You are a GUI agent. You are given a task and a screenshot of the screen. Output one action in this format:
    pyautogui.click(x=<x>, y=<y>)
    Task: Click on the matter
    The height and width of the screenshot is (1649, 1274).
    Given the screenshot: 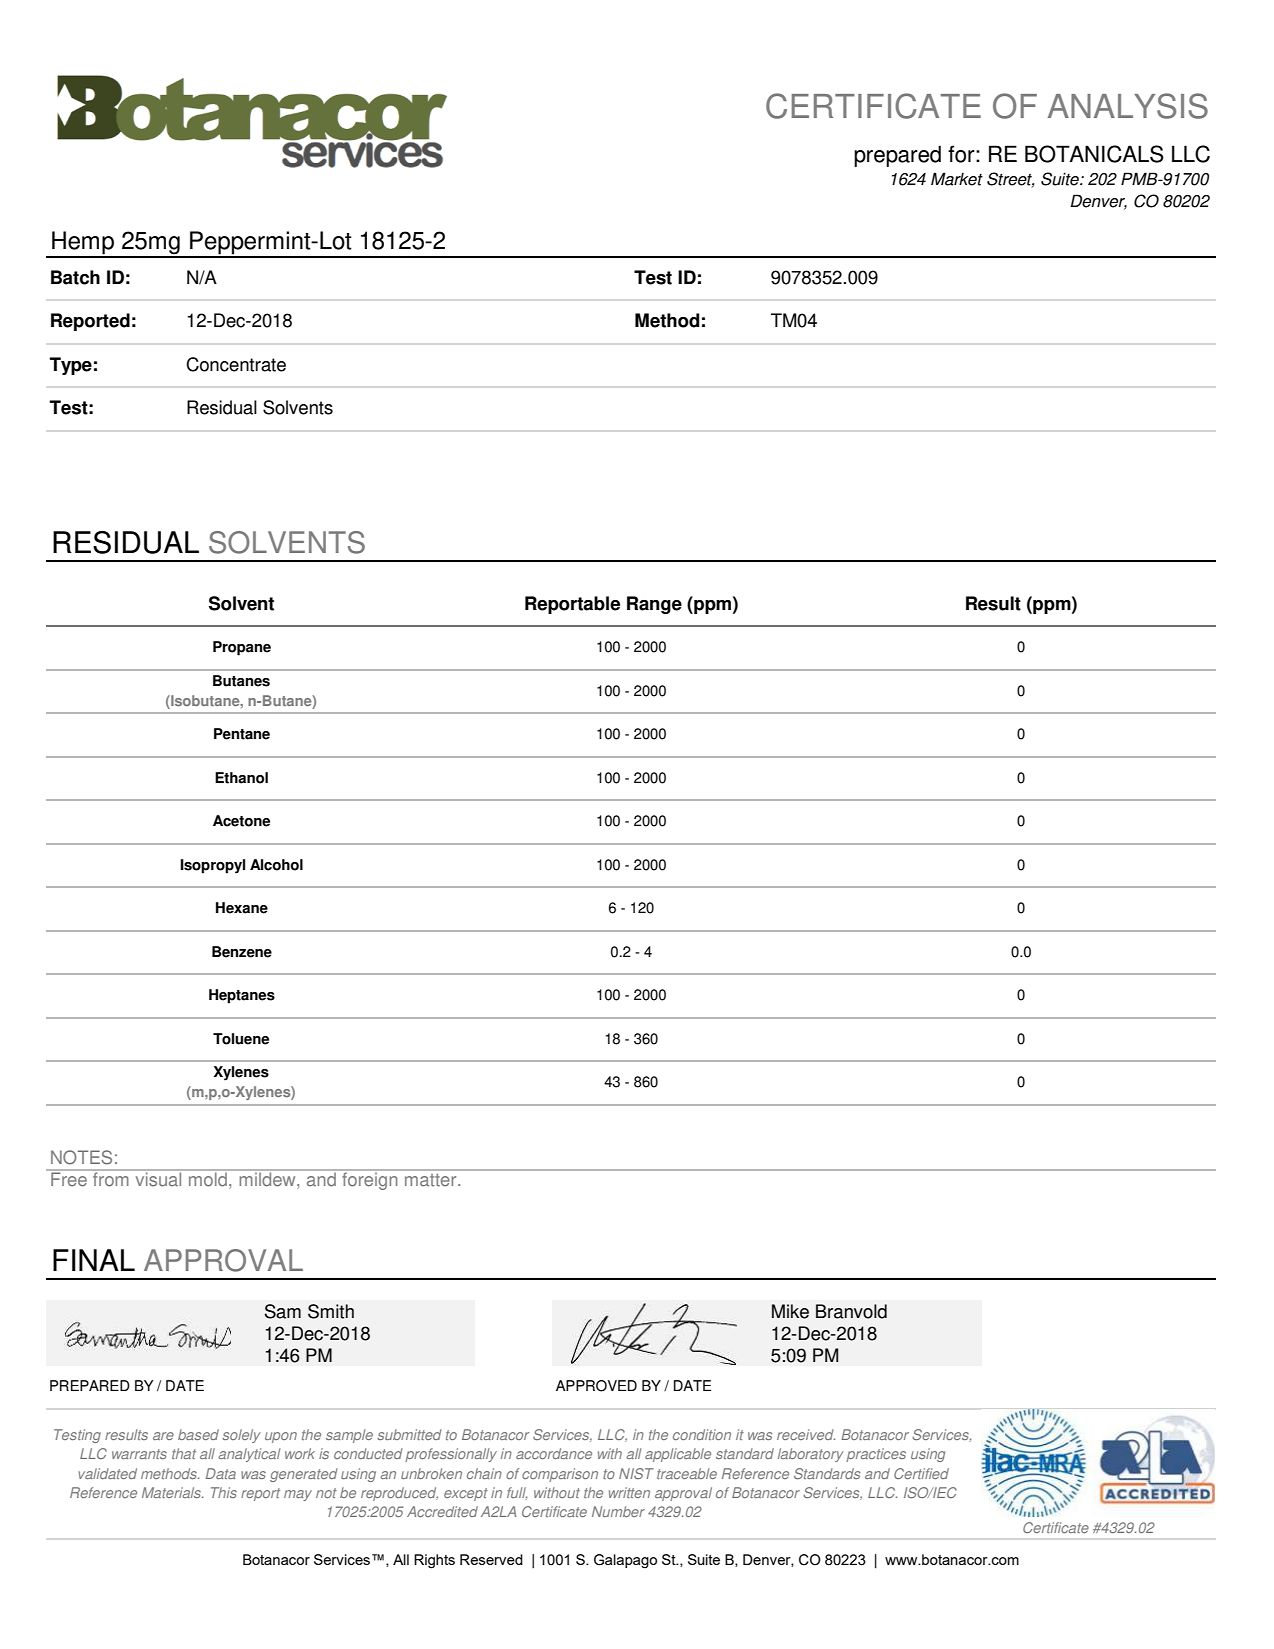 What is the action you would take?
    pyautogui.click(x=432, y=1180)
